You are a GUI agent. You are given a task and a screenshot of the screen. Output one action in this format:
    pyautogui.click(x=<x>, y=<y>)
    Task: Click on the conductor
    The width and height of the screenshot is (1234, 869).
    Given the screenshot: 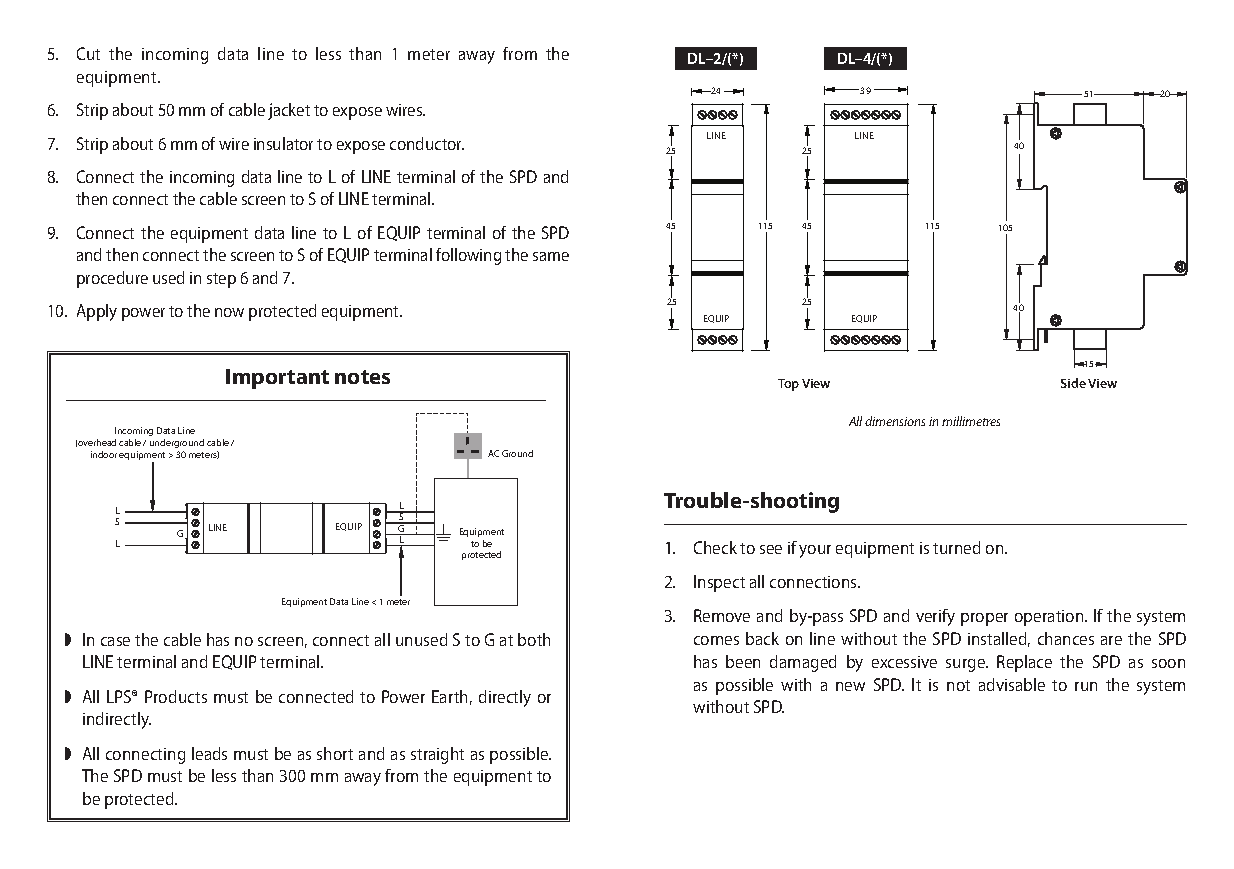 What is the action you would take?
    pyautogui.click(x=427, y=143)
